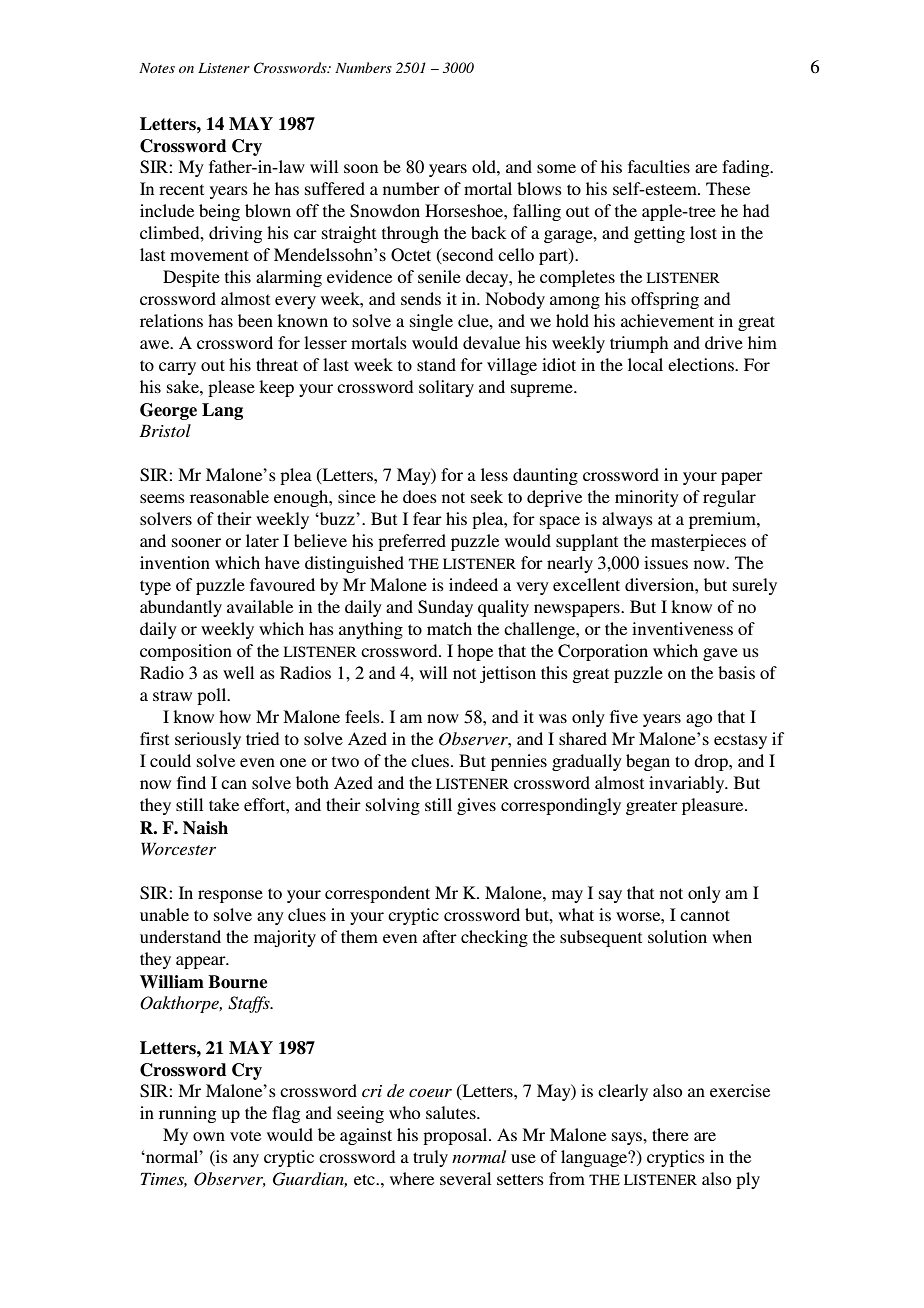  I want to click on Notes, so click(157, 68).
